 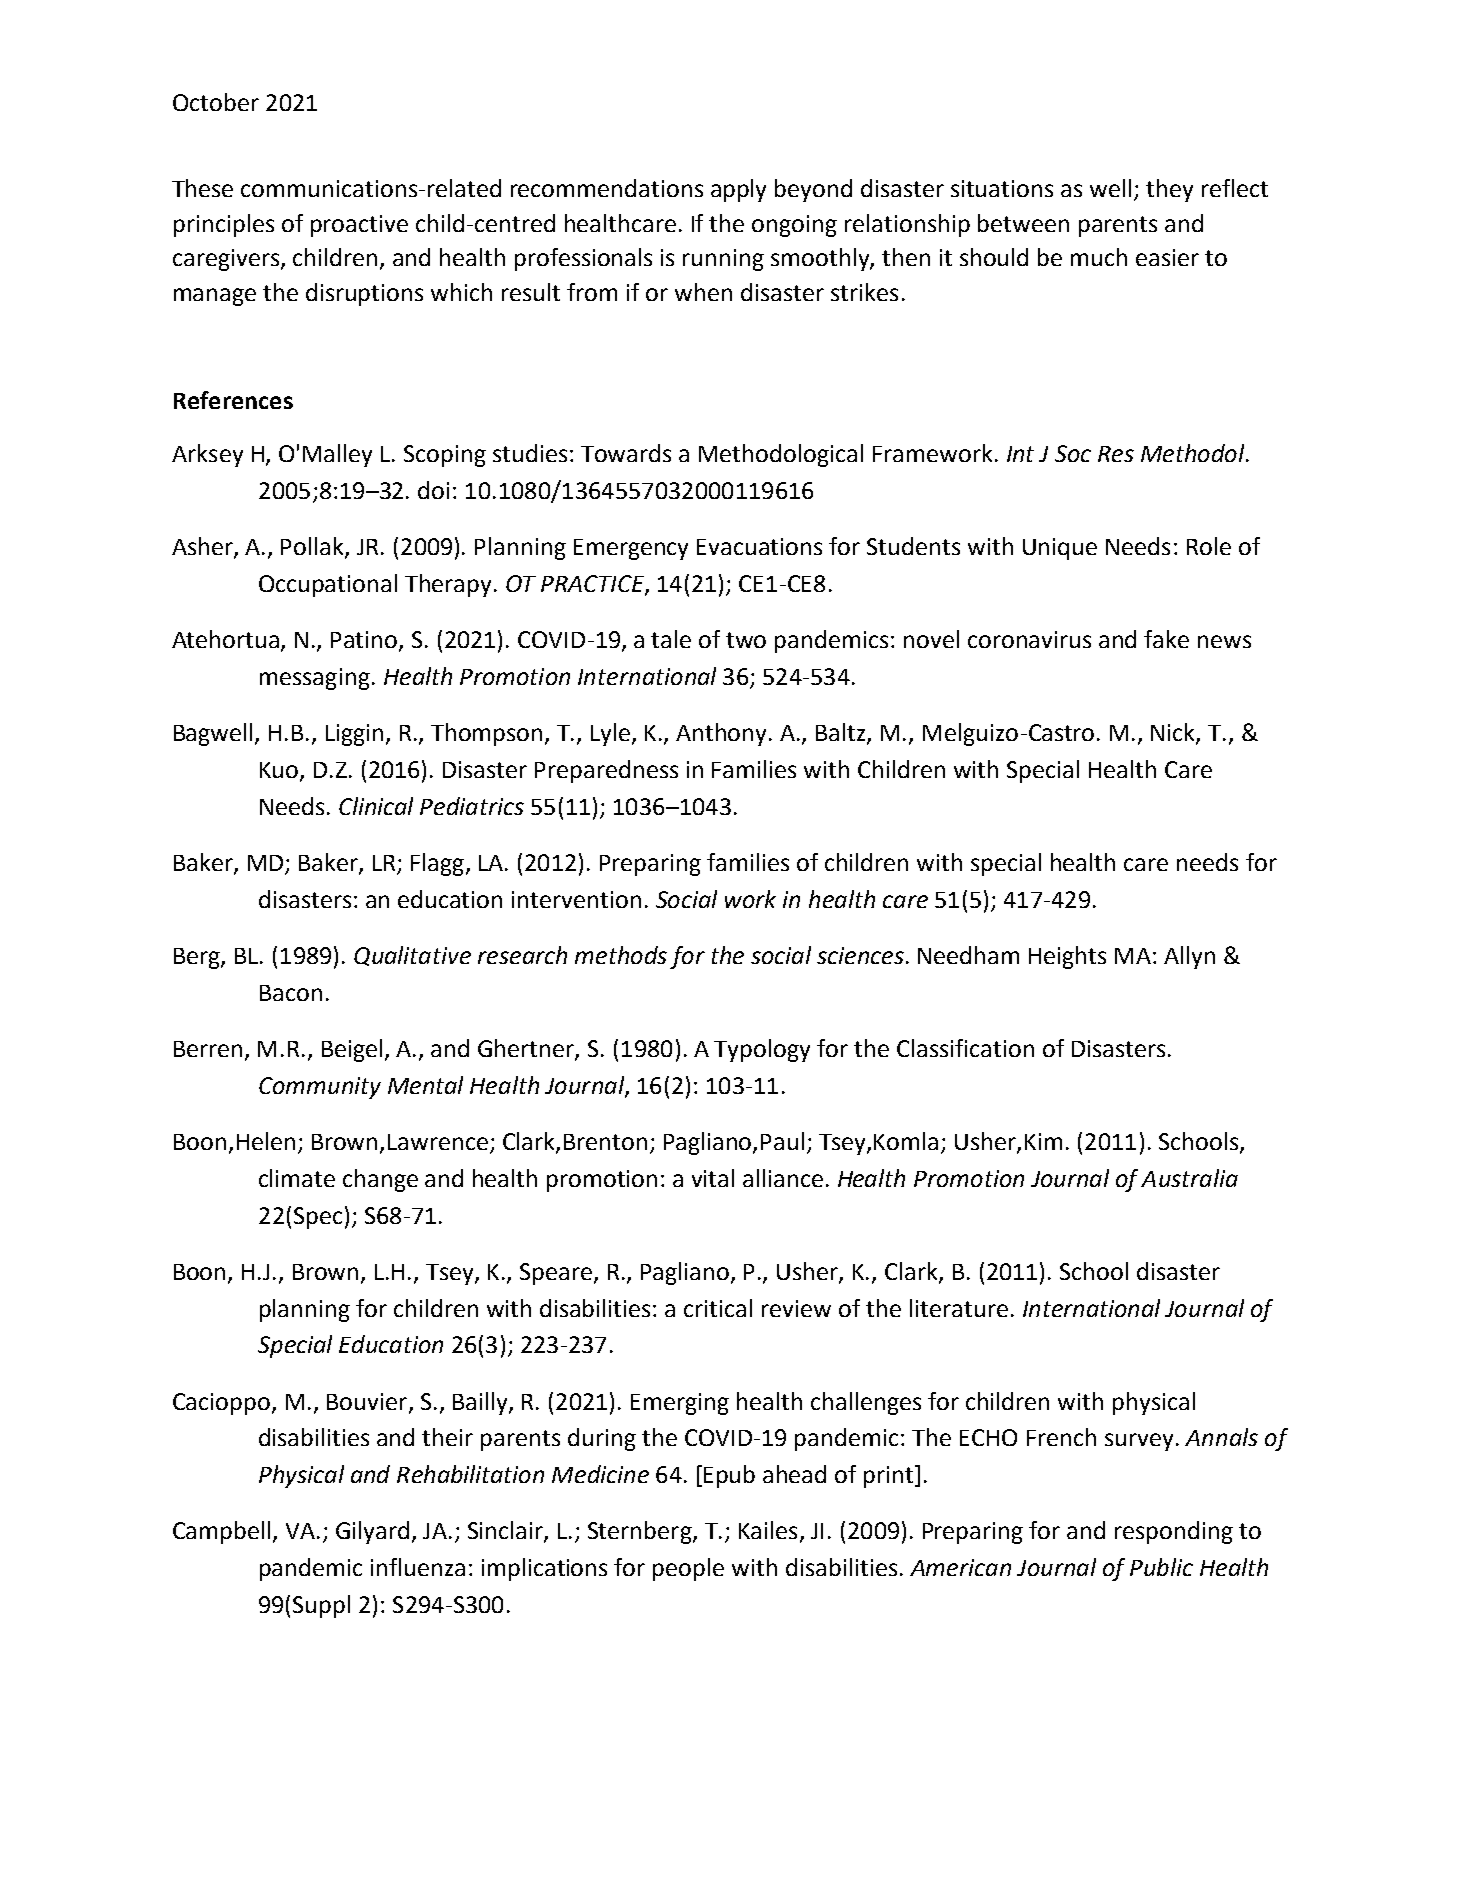 I want to click on Campbell, so click(x=221, y=1532).
